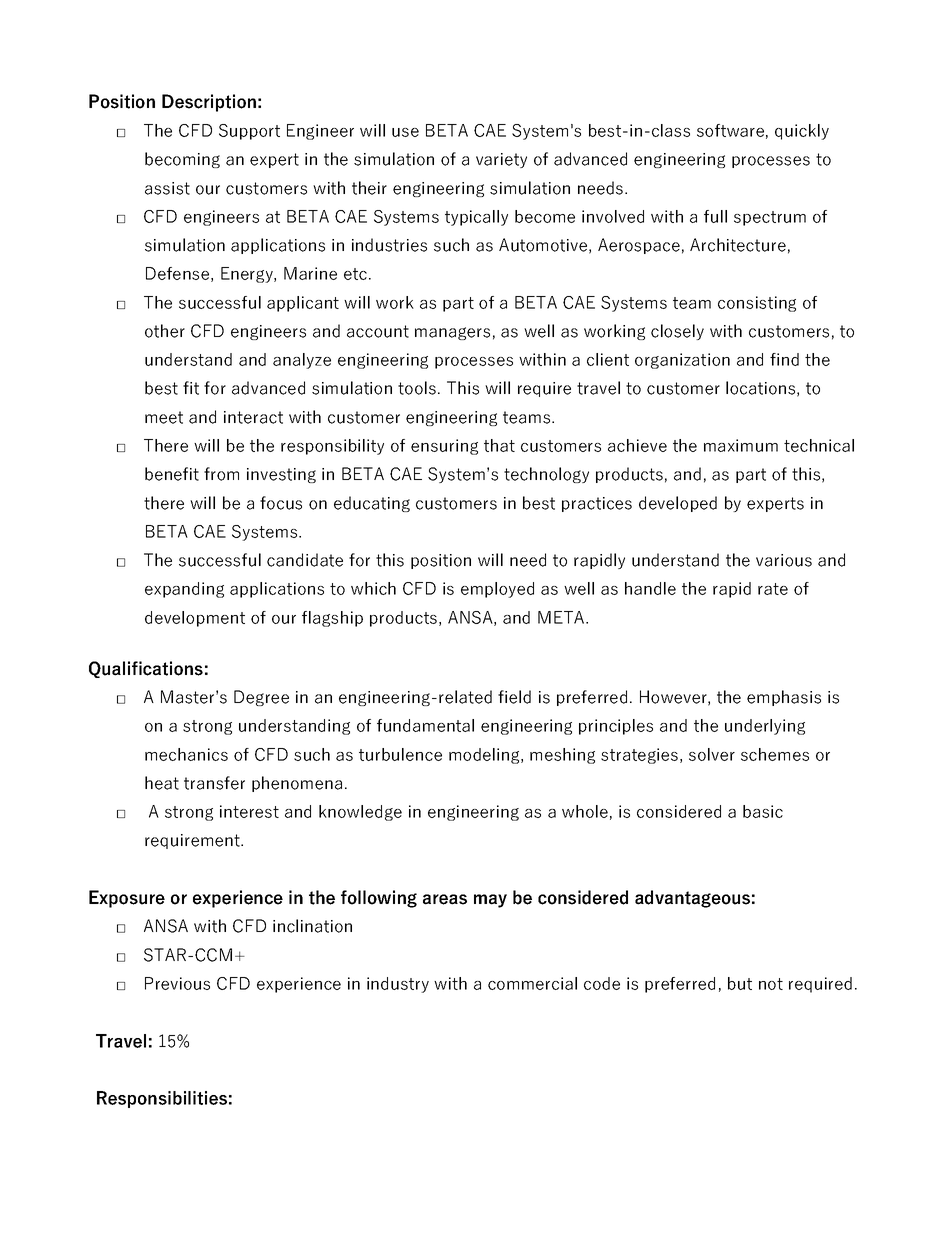  Describe the element at coordinates (784, 698) in the screenshot. I see `emphasis` at that location.
